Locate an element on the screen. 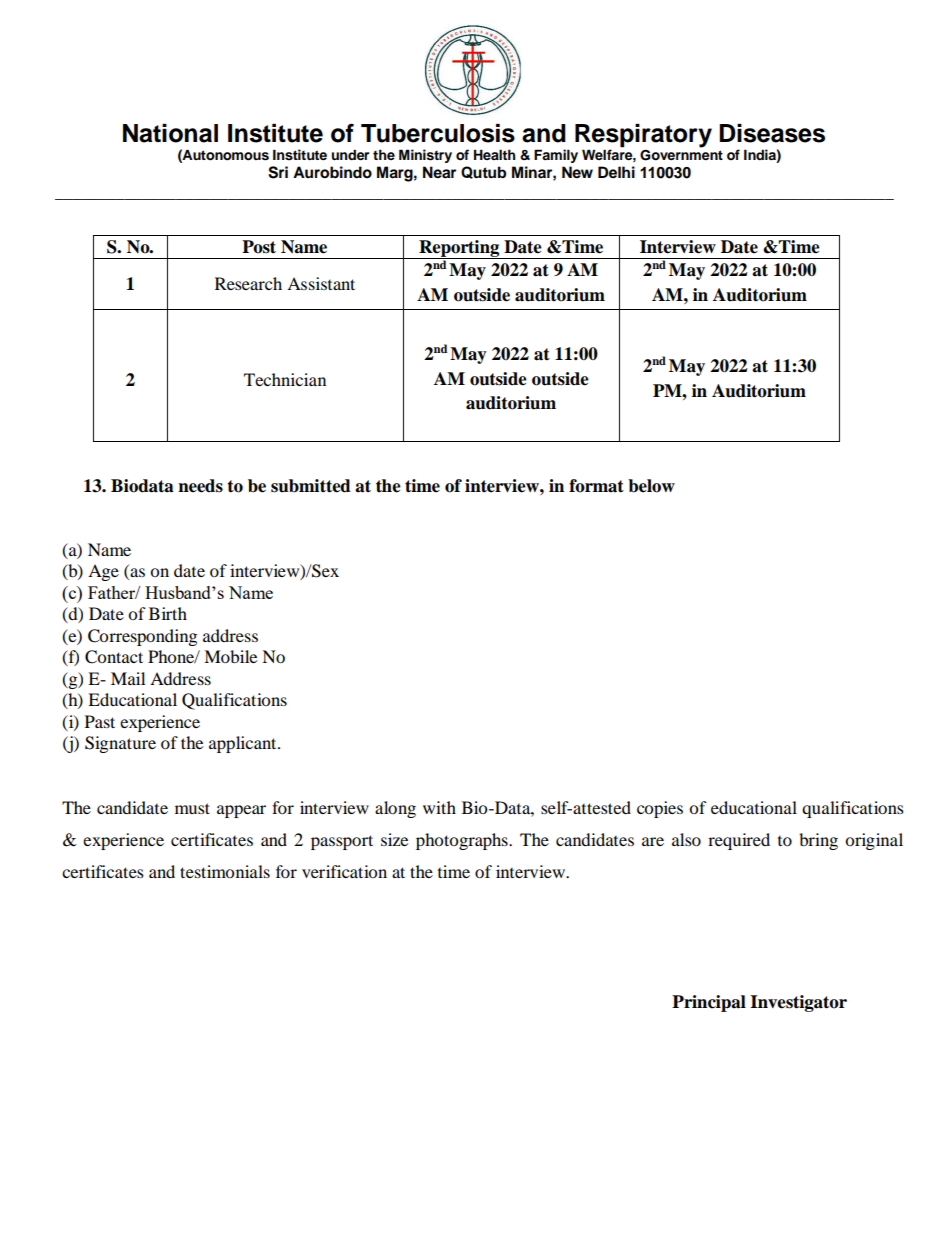  below is located at coordinates (651, 486).
